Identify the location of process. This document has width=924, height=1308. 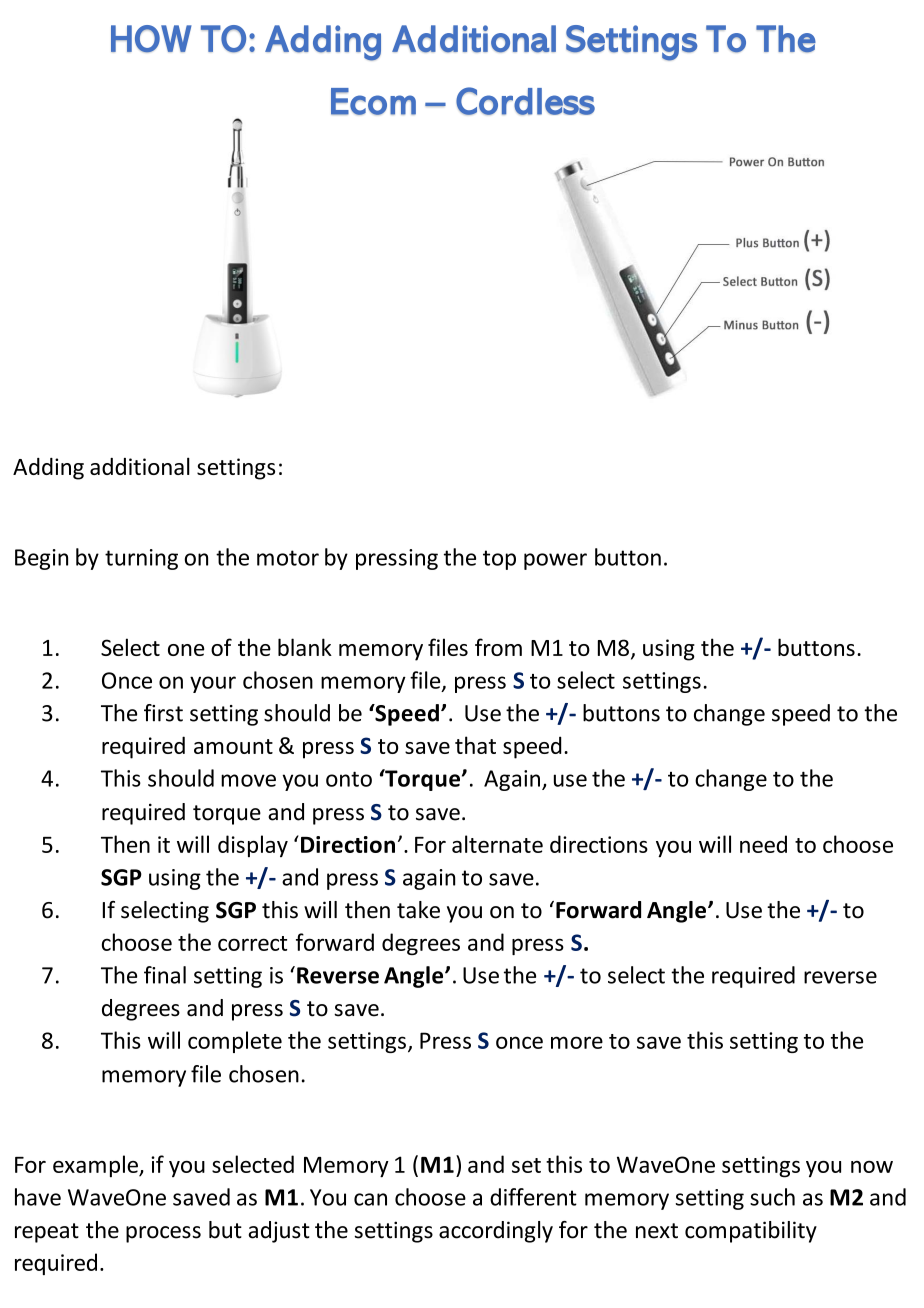
(163, 1234).
